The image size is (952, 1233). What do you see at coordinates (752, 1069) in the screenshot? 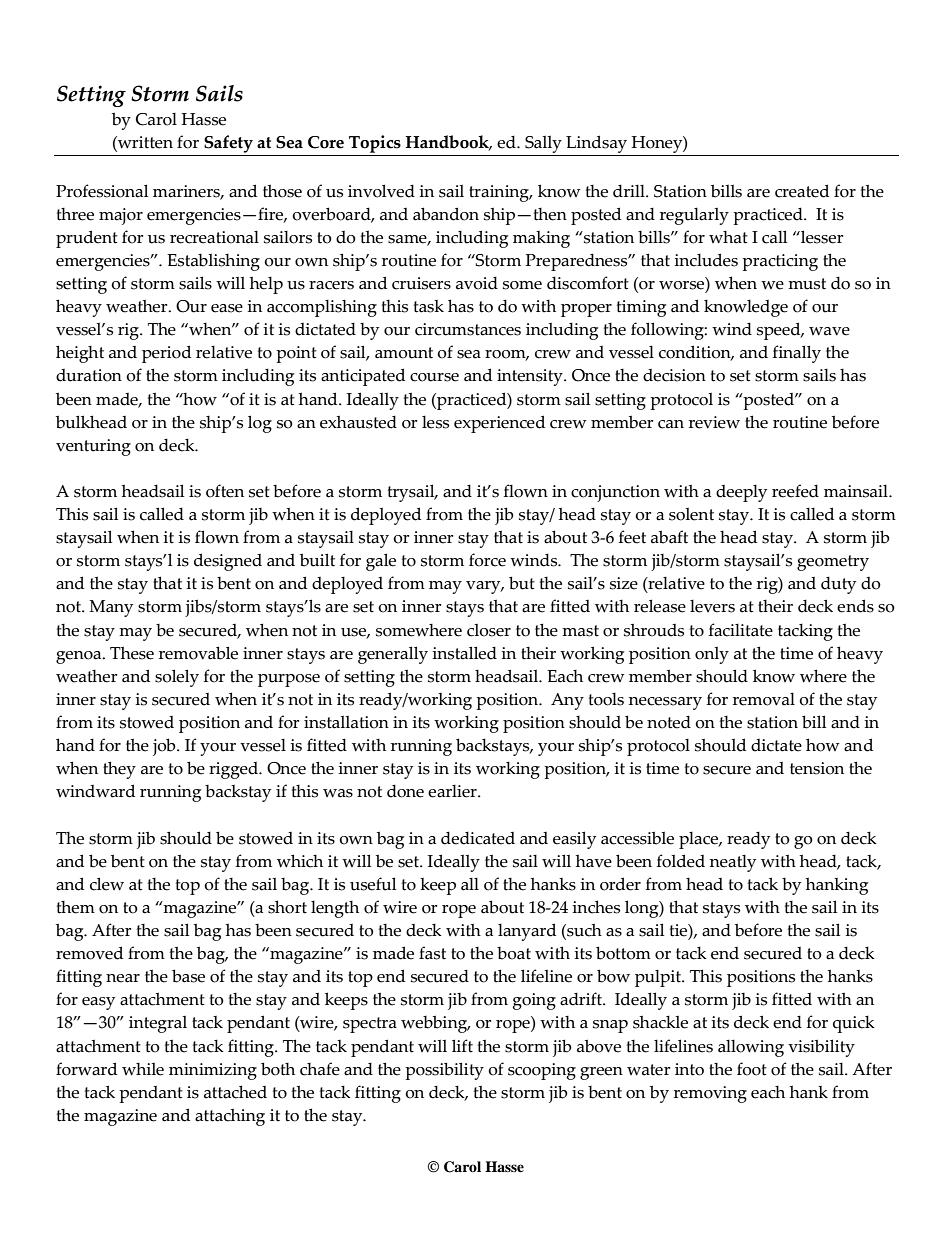
I see `foot` at bounding box center [752, 1069].
